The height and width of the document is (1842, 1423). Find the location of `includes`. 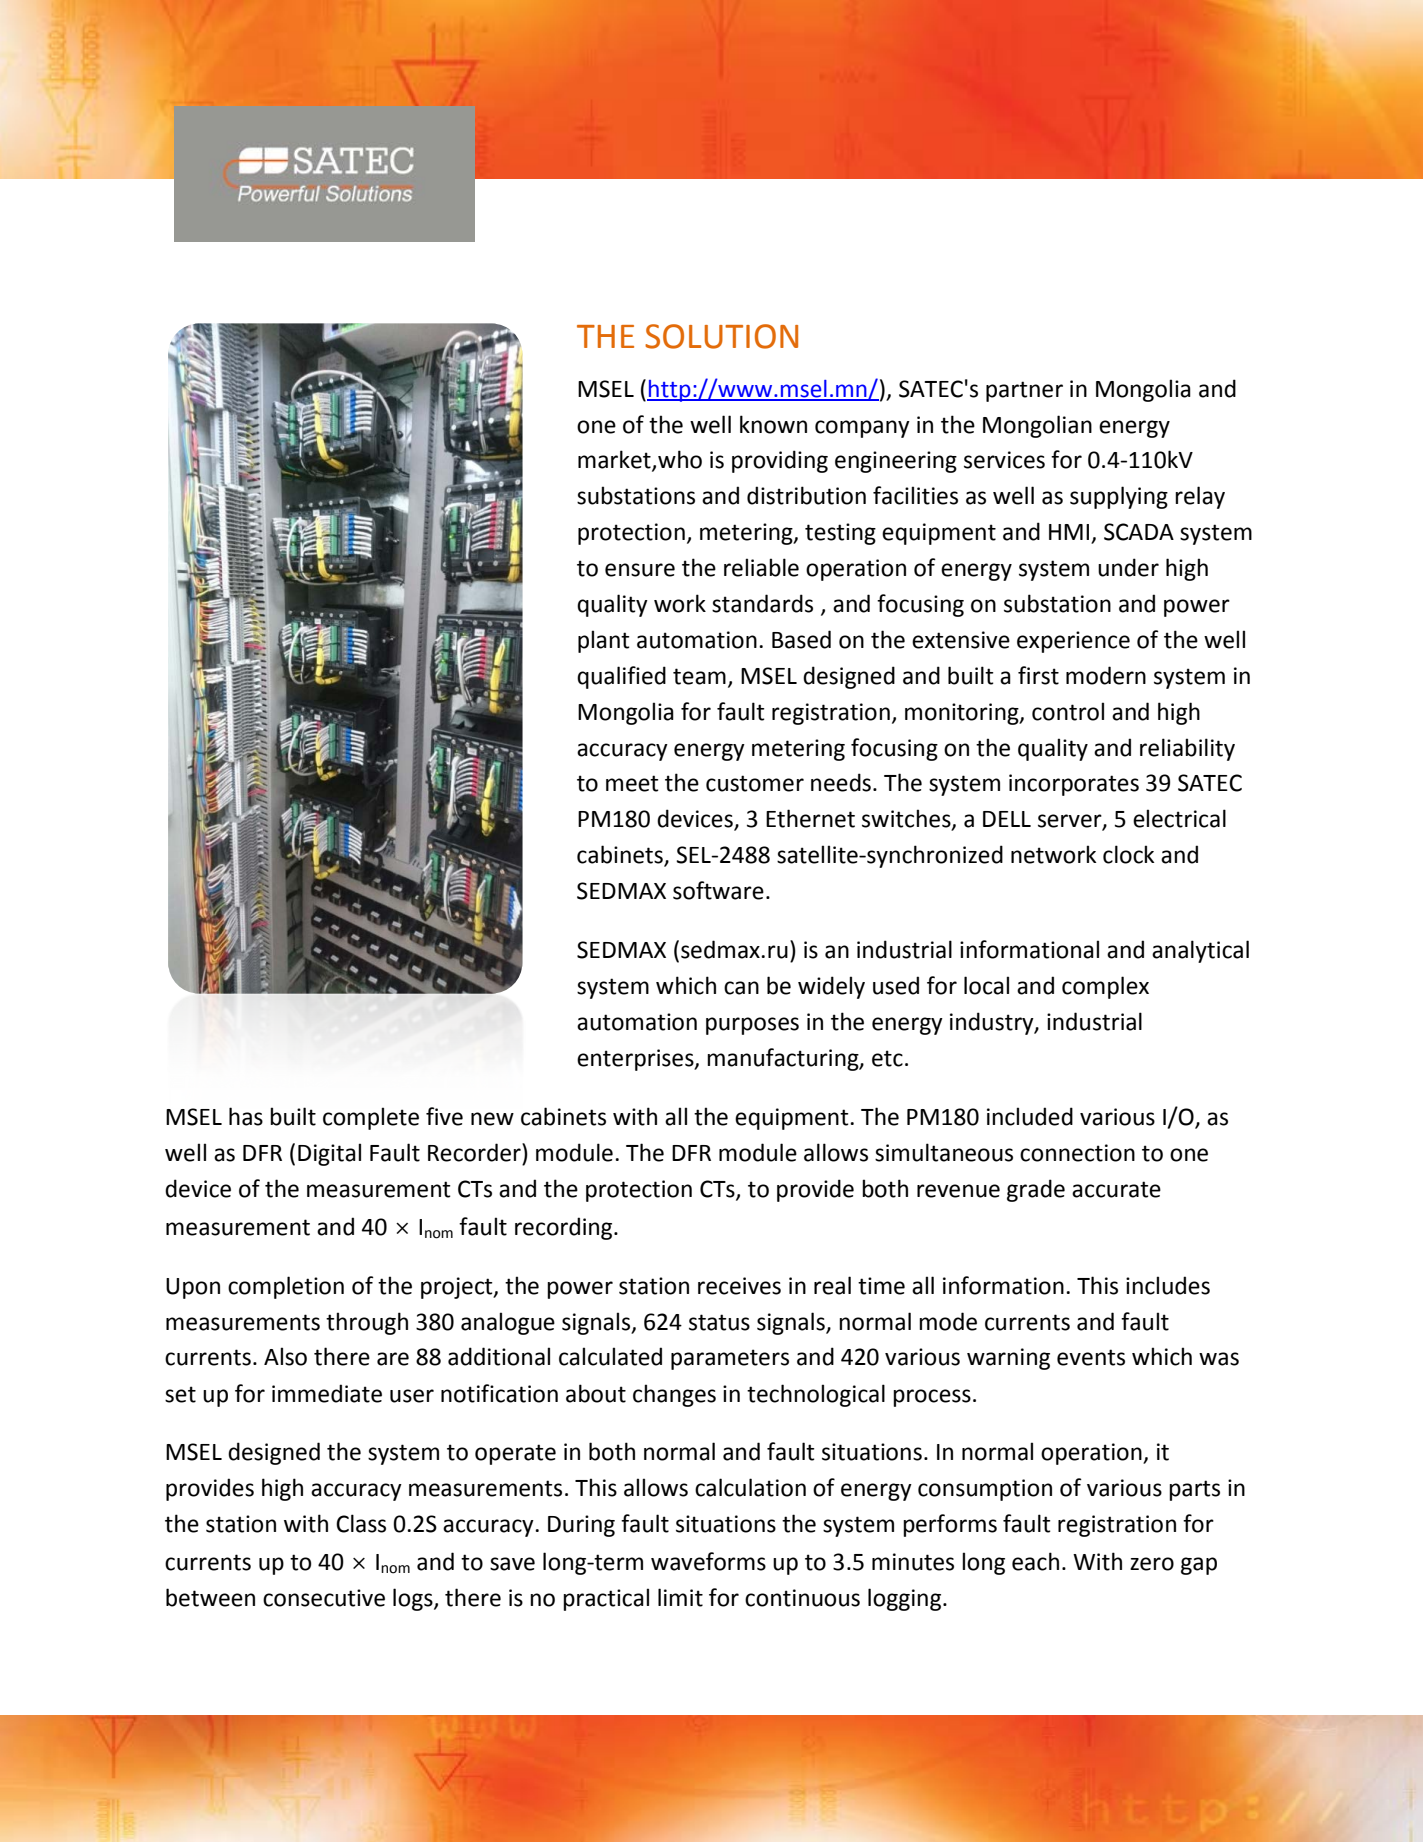

includes is located at coordinates (1168, 1285).
